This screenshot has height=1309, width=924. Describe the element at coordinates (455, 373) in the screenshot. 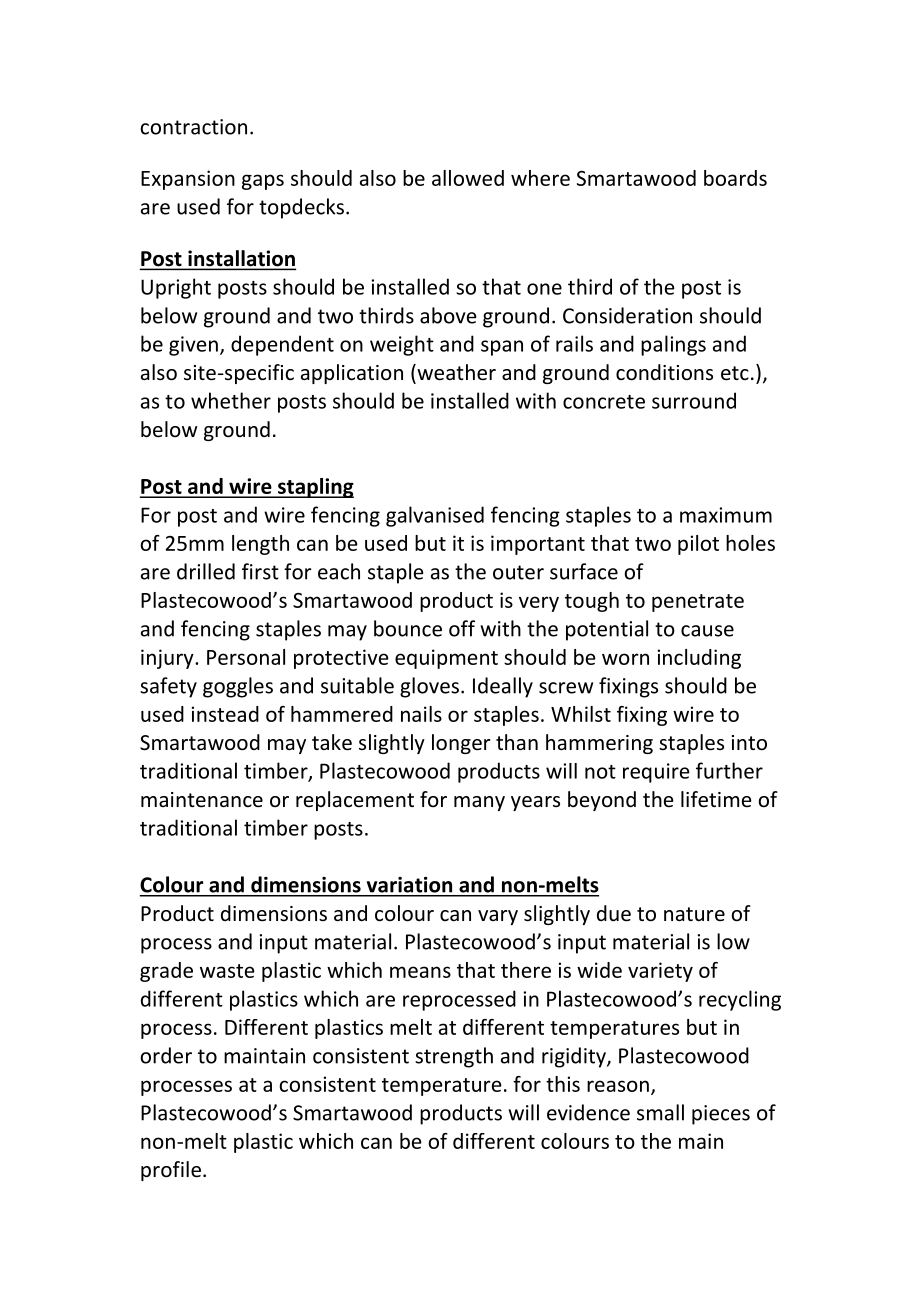

I see `weather` at that location.
